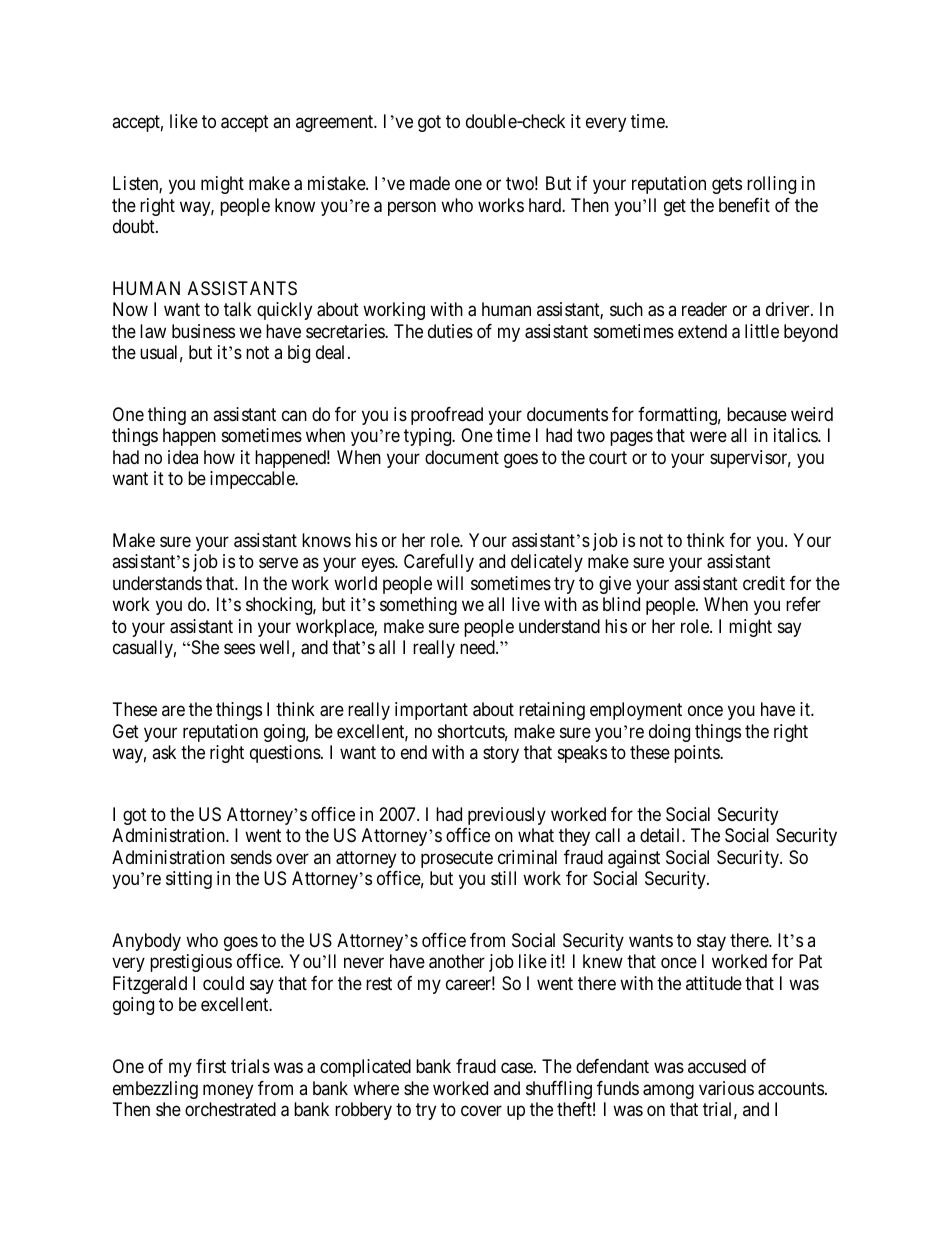 This document has height=1233, width=952. What do you see at coordinates (135, 226) in the document?
I see `doubt` at bounding box center [135, 226].
